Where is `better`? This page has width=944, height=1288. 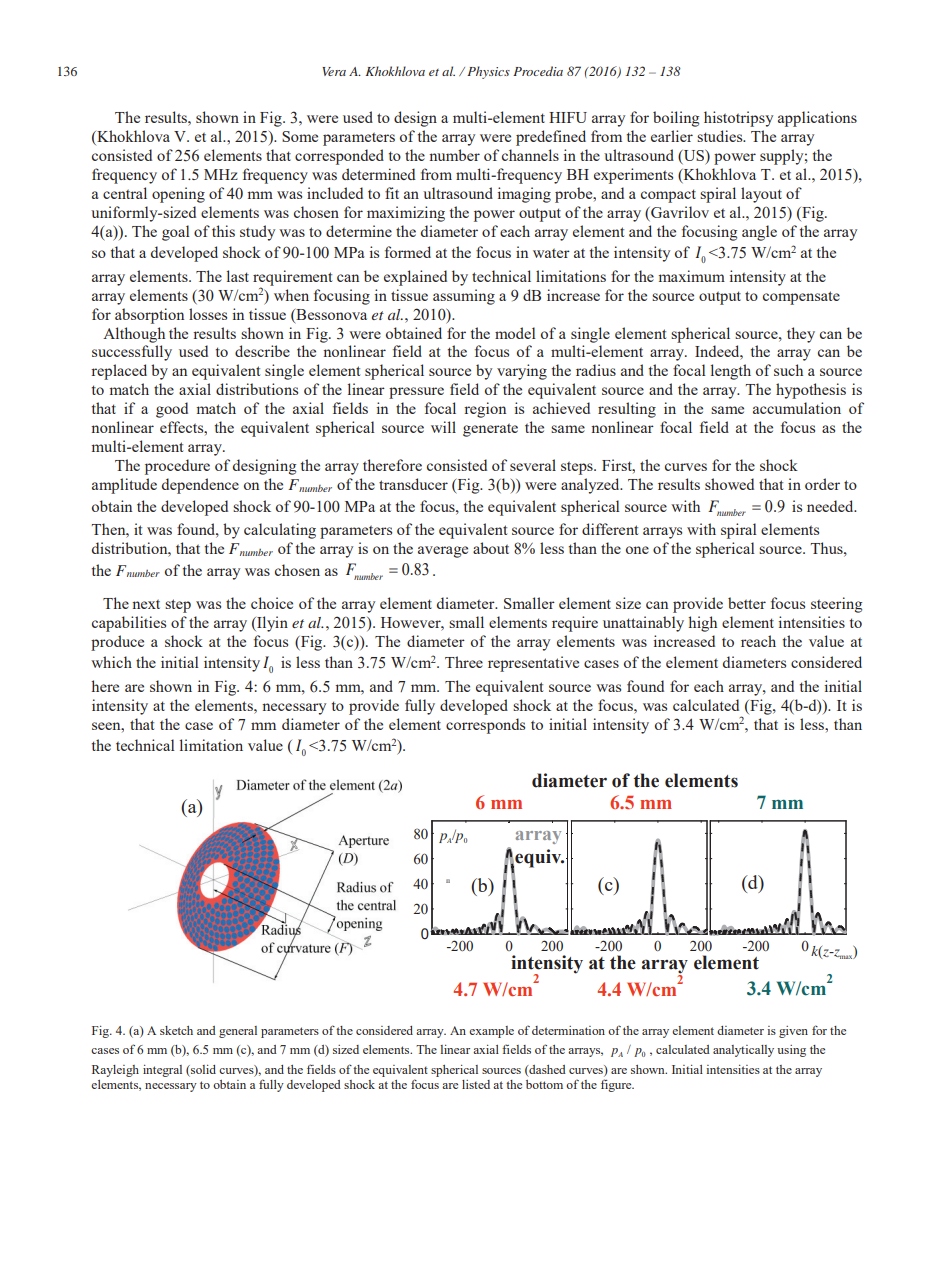 better is located at coordinates (747, 603).
